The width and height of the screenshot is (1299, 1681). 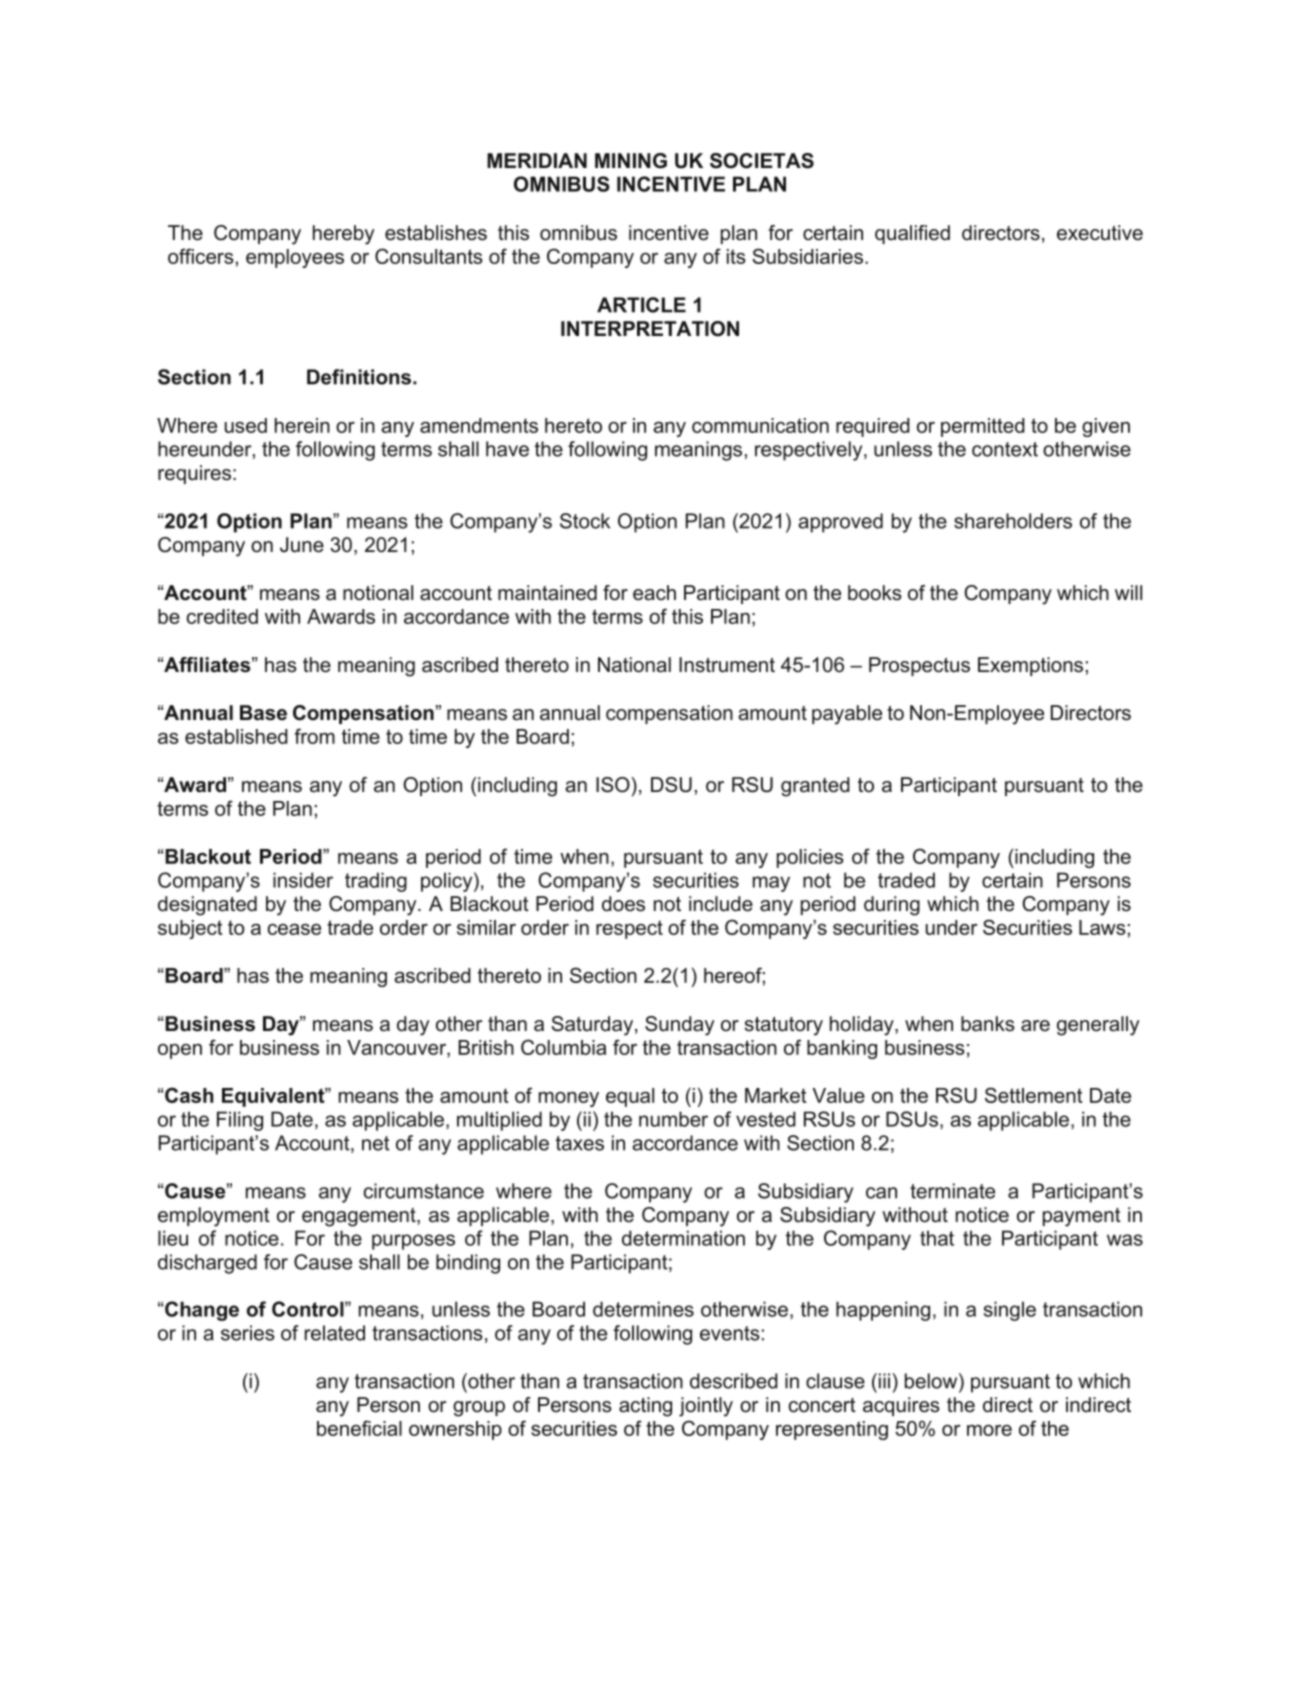 I want to click on executive, so click(x=1100, y=233).
